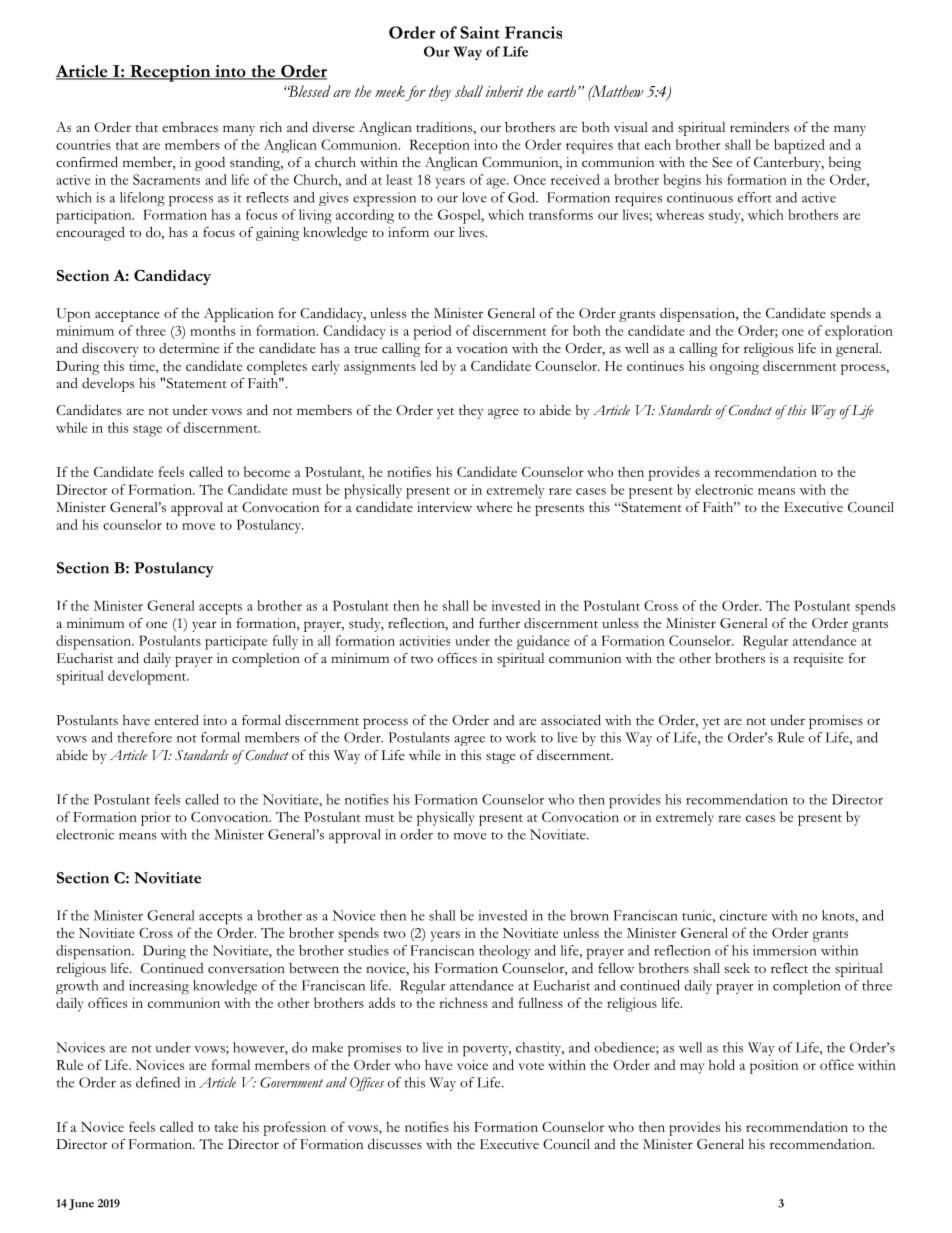 The height and width of the screenshot is (1233, 952). I want to click on discusses, so click(395, 1144).
